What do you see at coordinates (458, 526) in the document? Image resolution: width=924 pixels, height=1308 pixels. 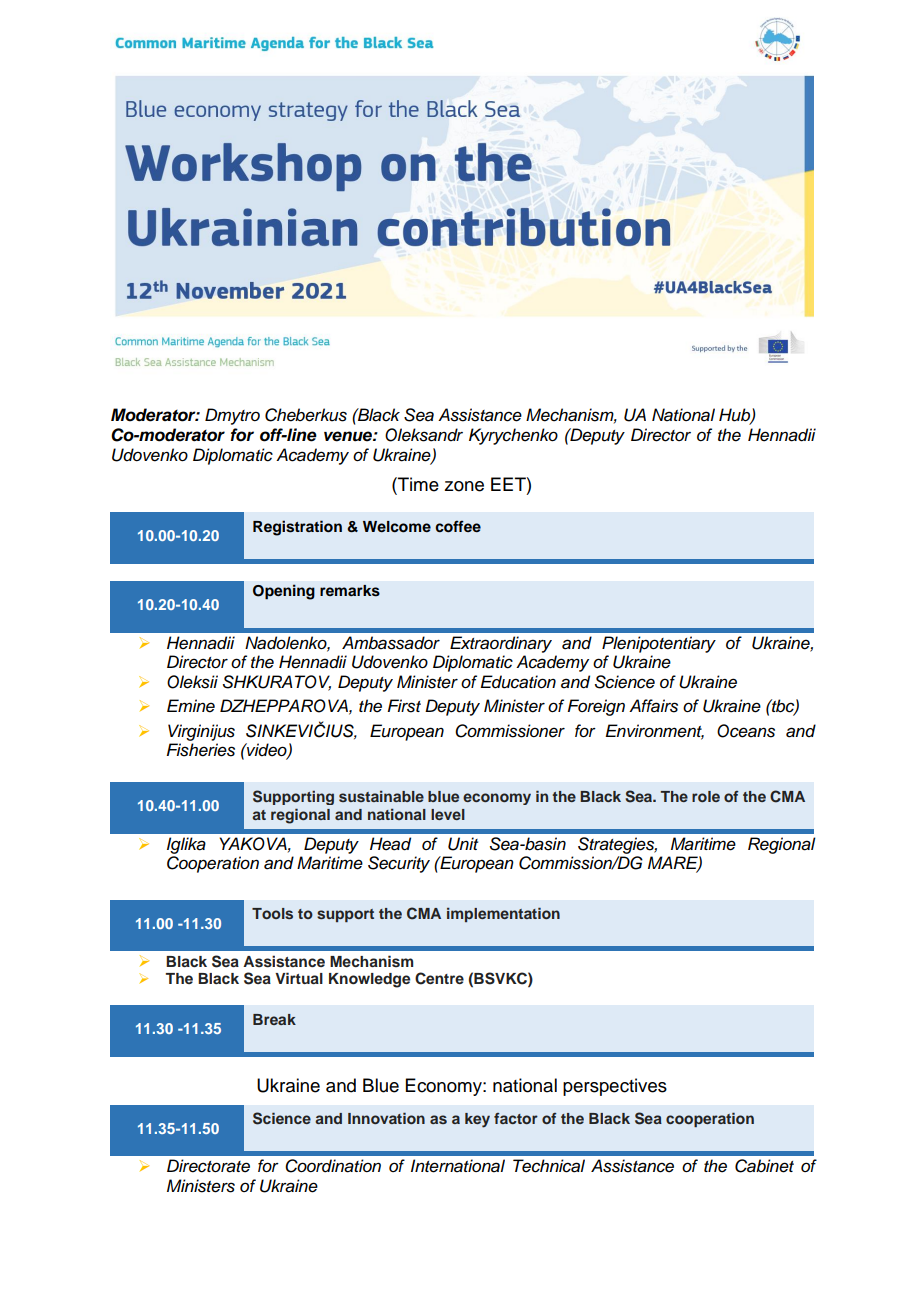 I see `coffee` at bounding box center [458, 526].
